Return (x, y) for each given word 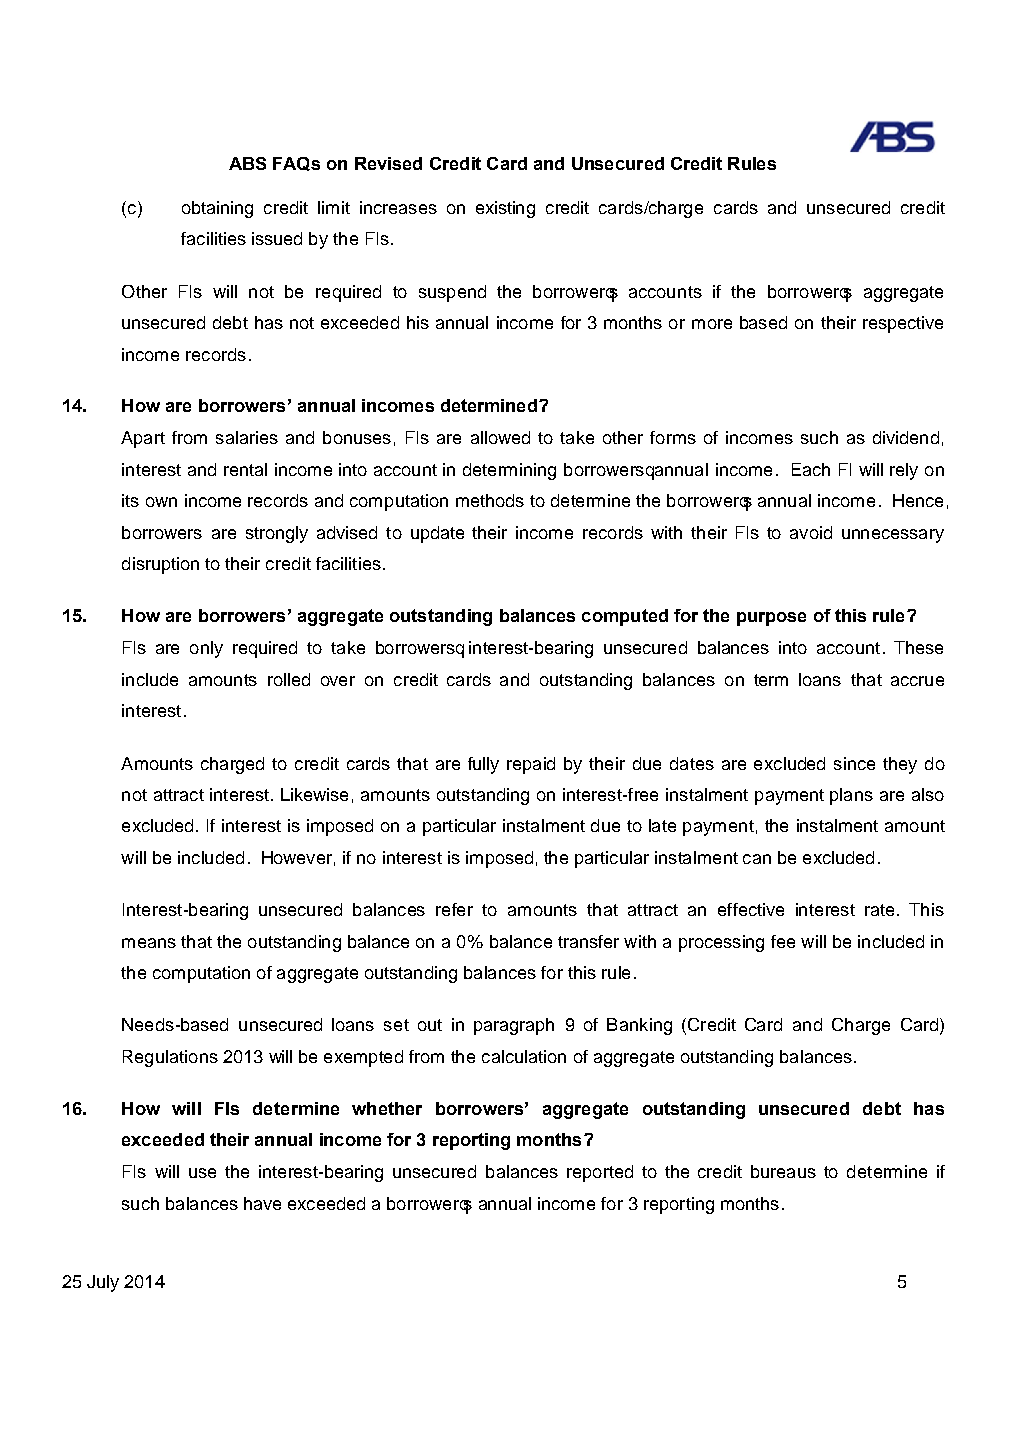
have (262, 1203)
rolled (289, 679)
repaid (531, 765)
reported (600, 1173)
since (854, 763)
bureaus (783, 1171)
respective (903, 324)
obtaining (217, 209)
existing (505, 209)
